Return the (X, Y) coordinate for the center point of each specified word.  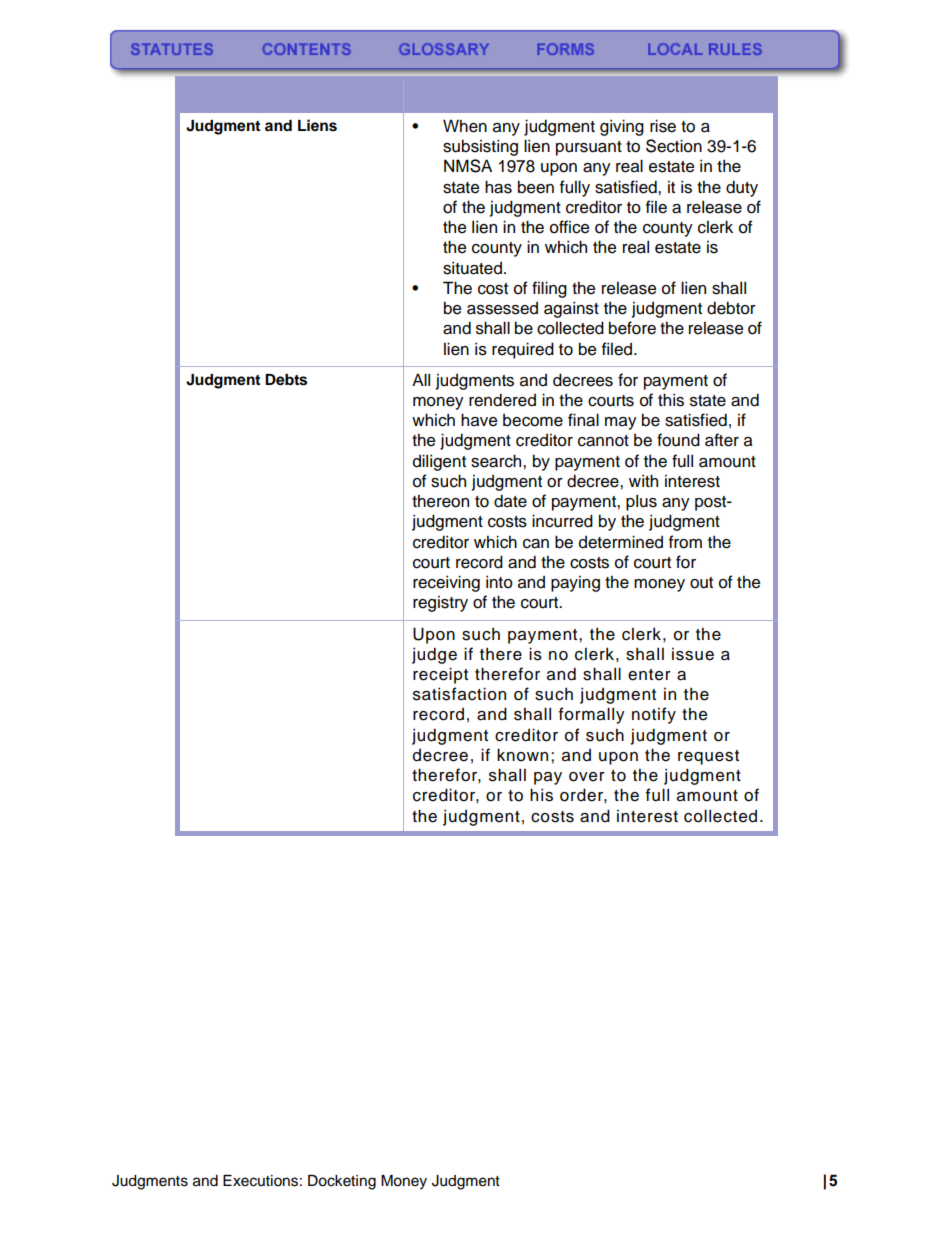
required (523, 350)
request (708, 757)
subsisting (480, 147)
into (499, 582)
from (685, 542)
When (465, 126)
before (632, 328)
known (522, 755)
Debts (286, 380)
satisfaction (459, 694)
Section (674, 146)
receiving (446, 583)
